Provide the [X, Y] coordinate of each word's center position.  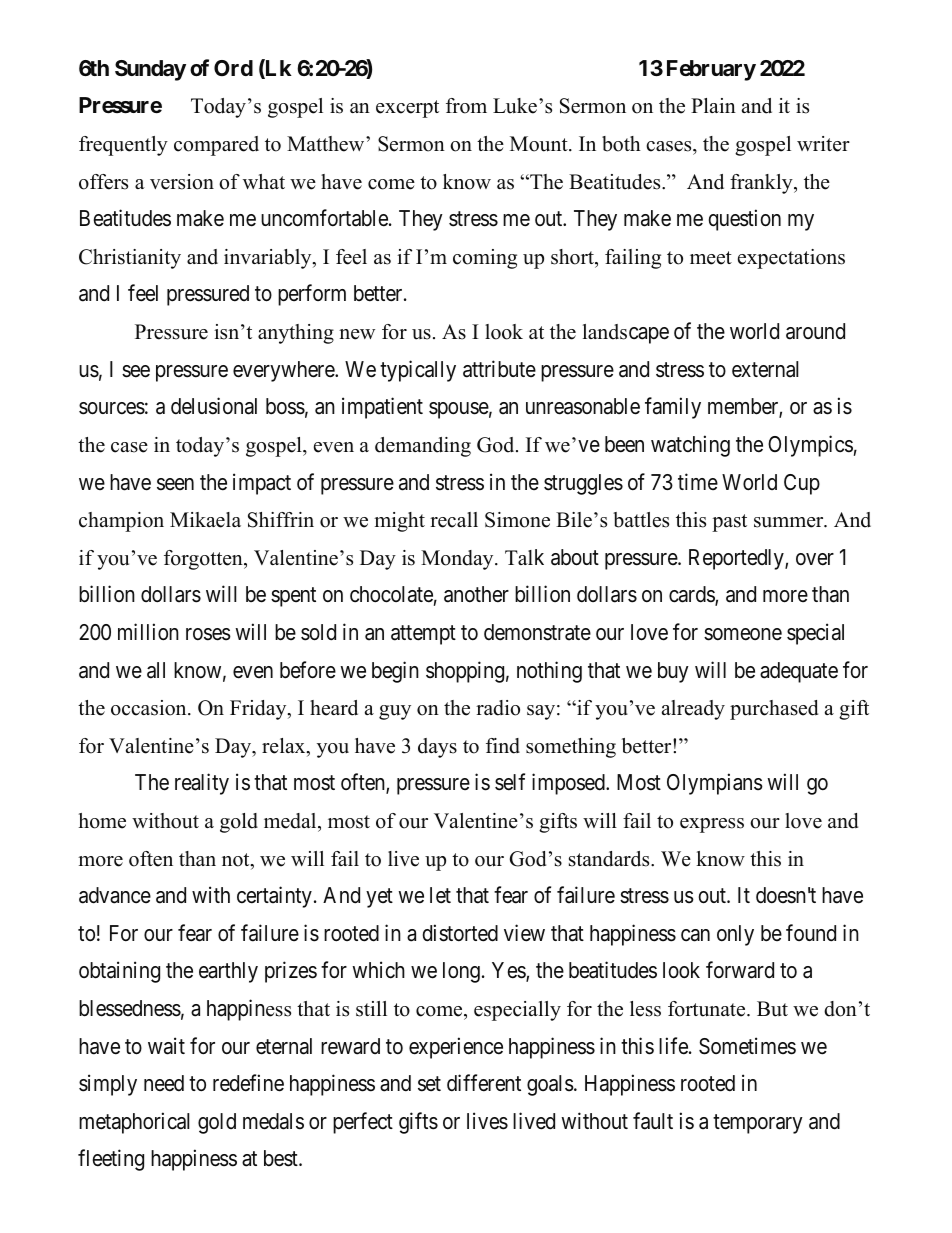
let [440, 895]
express [712, 825]
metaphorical [134, 1123]
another [476, 594]
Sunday [150, 70]
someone [743, 634]
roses [208, 634]
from [466, 106]
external [765, 369]
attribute [499, 369]
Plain [713, 105]
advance [115, 895]
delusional [214, 406]
